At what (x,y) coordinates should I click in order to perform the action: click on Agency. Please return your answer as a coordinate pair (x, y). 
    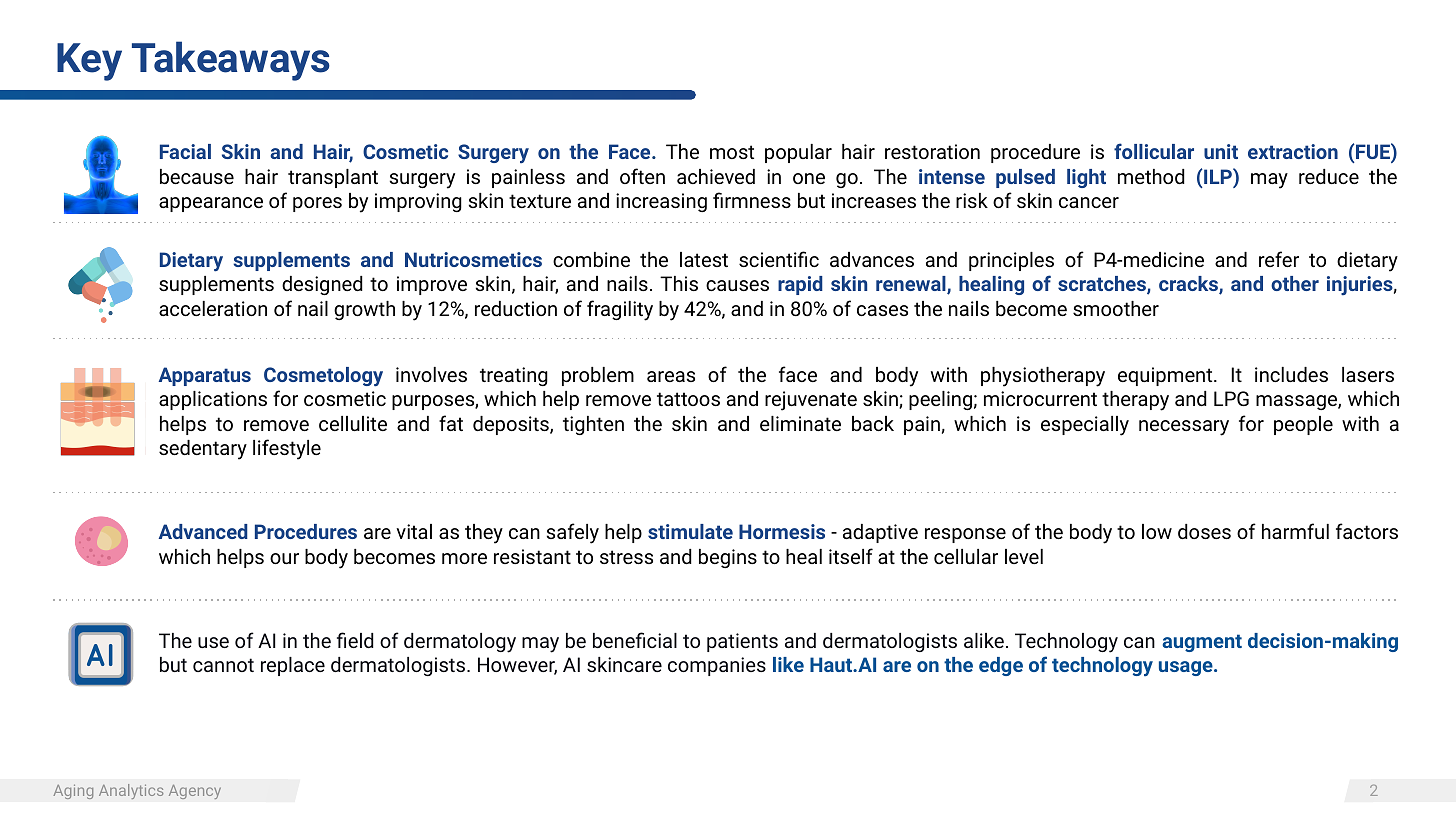
    Looking at the image, I should click on (195, 791).
